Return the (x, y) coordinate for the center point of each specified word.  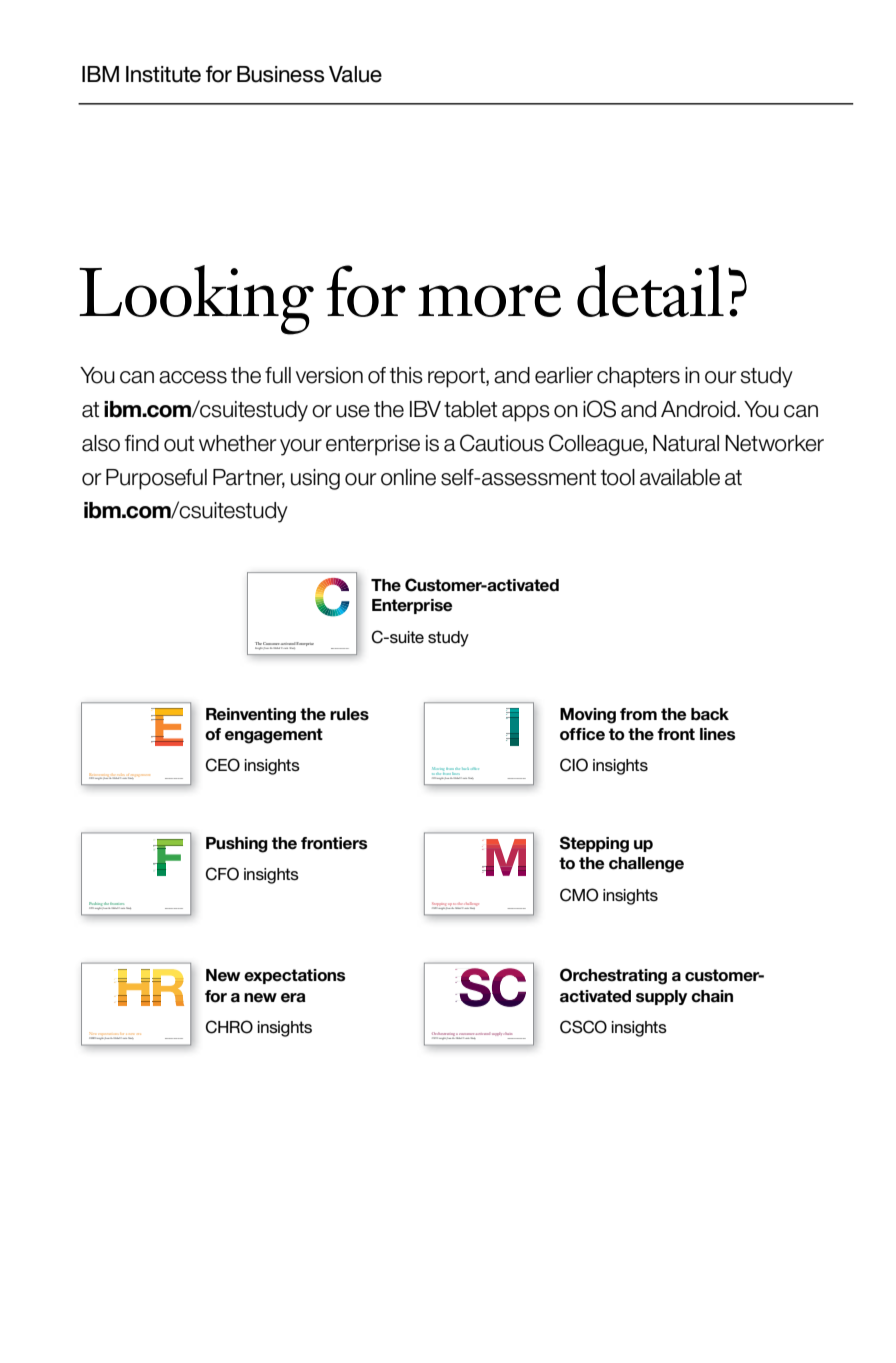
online (408, 477)
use (353, 411)
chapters (638, 377)
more (489, 301)
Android (699, 409)
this (406, 375)
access (193, 377)
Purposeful (156, 479)
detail (650, 291)
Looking (196, 300)
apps (526, 413)
